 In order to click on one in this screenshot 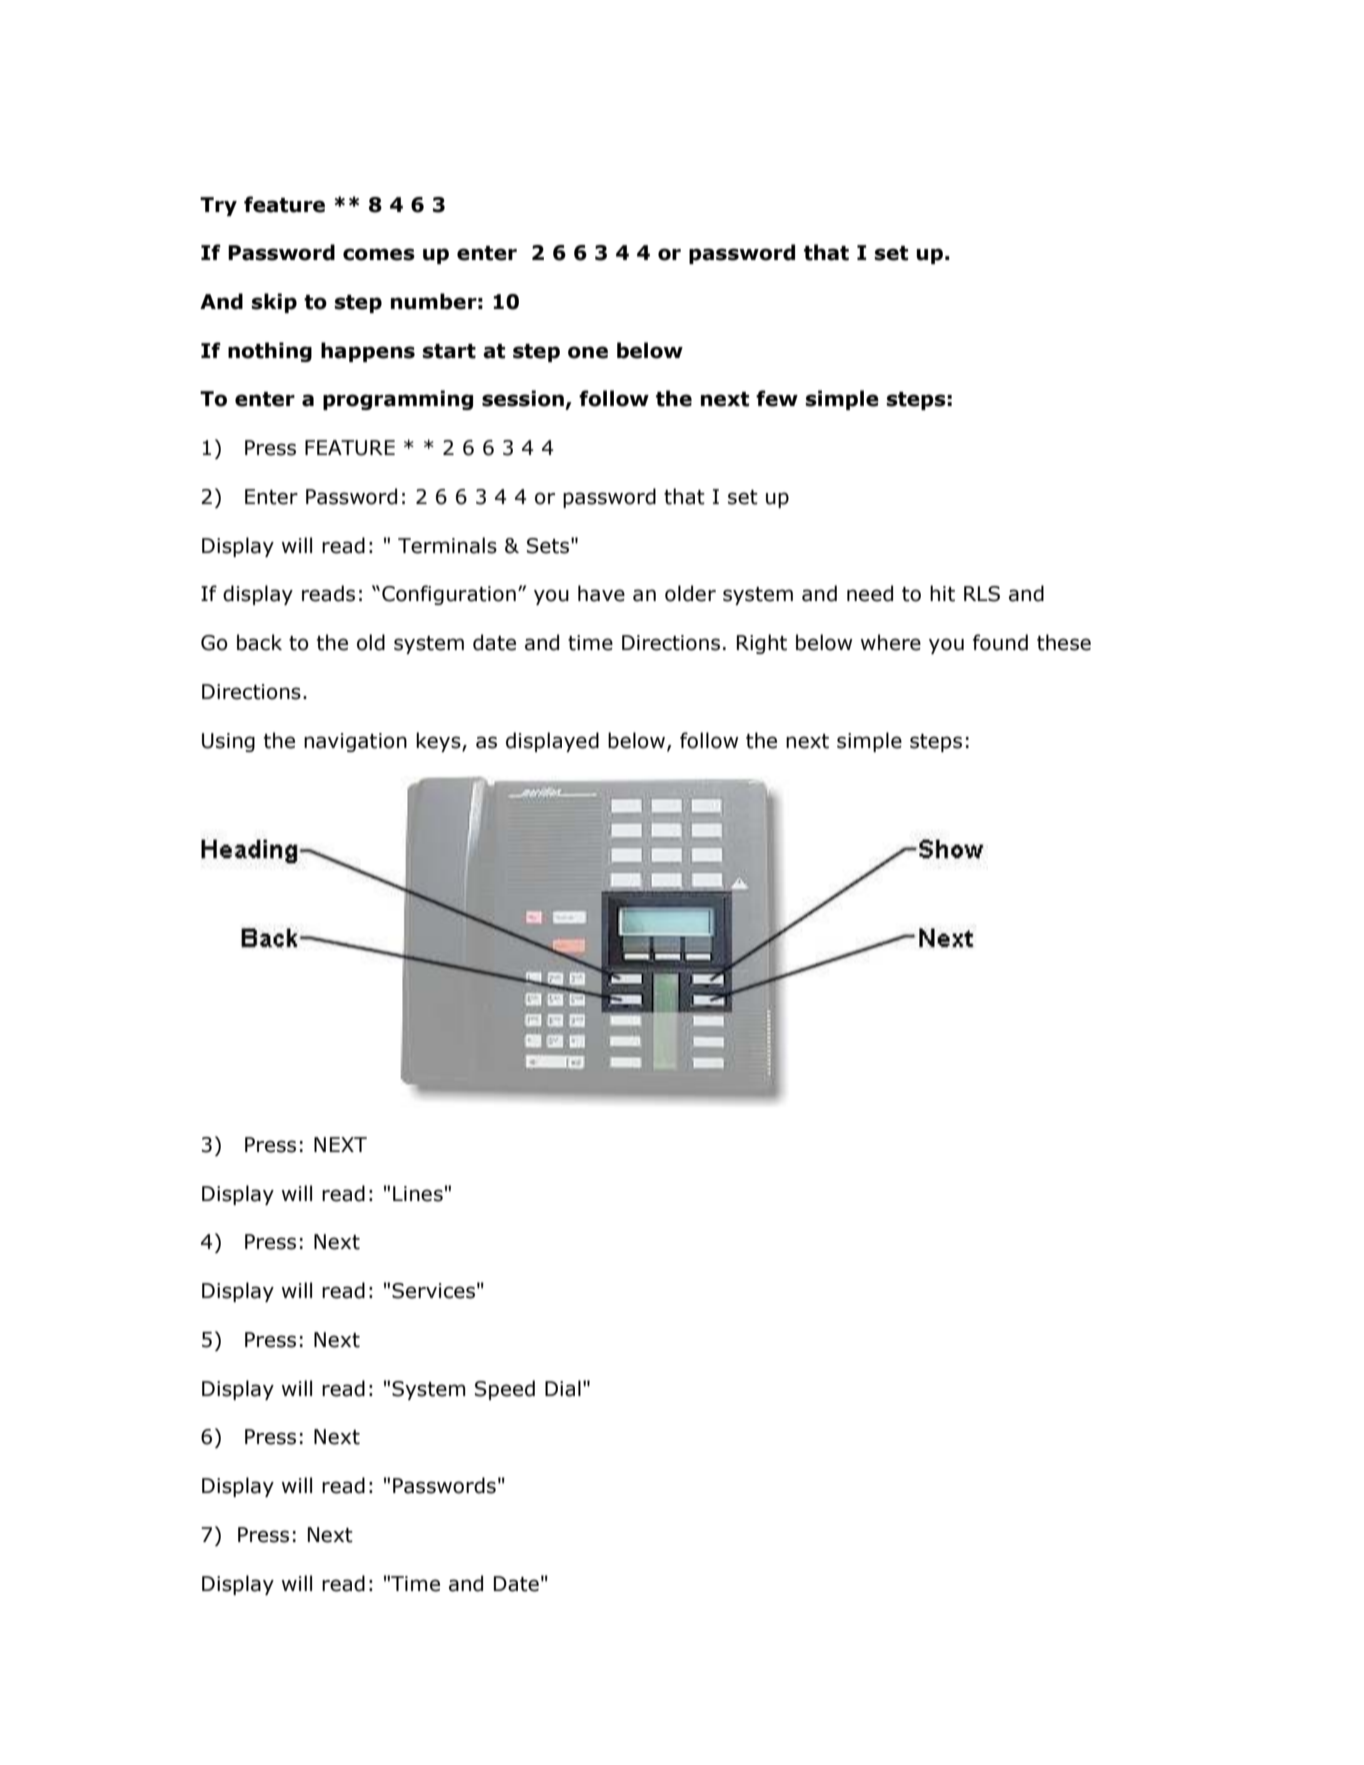, I will do `click(588, 352)`.
